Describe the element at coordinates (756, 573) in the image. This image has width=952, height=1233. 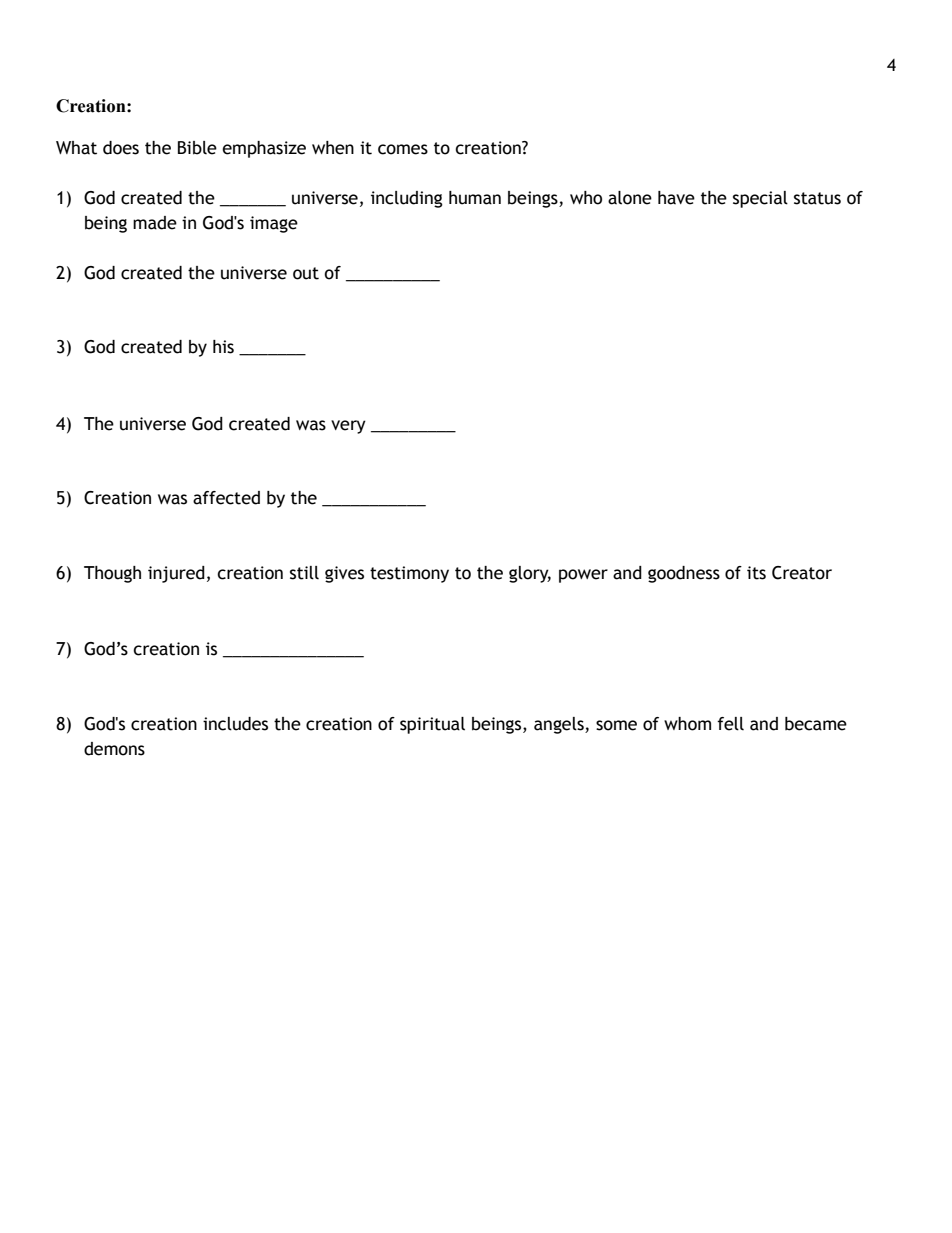
I see `its` at that location.
